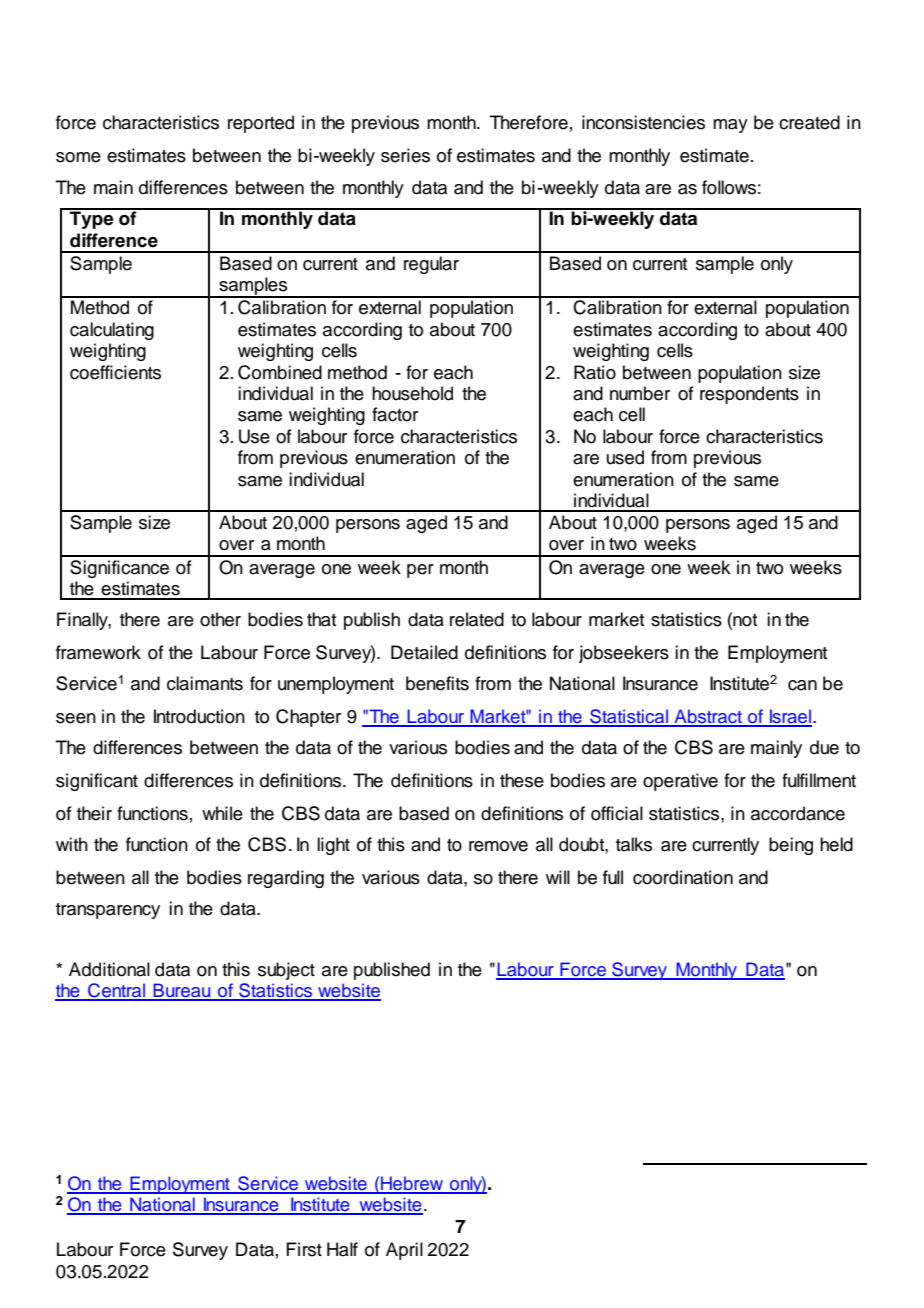  Describe the element at coordinates (405, 155) in the screenshot. I see `series` at that location.
